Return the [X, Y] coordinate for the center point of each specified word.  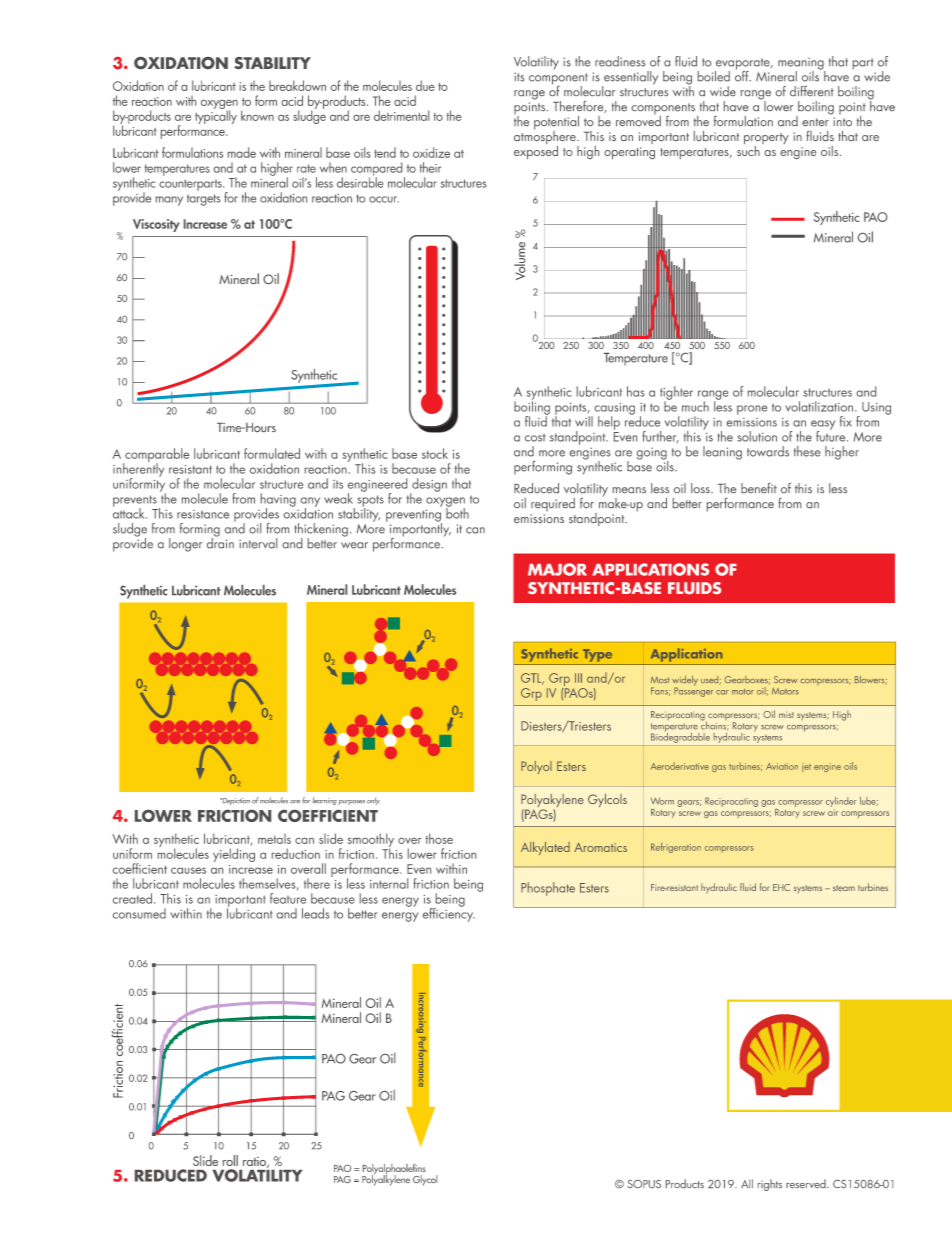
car [722, 692]
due [425, 85]
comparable [156, 456]
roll [230, 1160]
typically [216, 116]
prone [752, 410]
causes [188, 870]
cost [535, 438]
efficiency [449, 914]
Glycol [425, 1180]
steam [844, 888]
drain [220, 542]
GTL [532, 679]
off [743, 75]
